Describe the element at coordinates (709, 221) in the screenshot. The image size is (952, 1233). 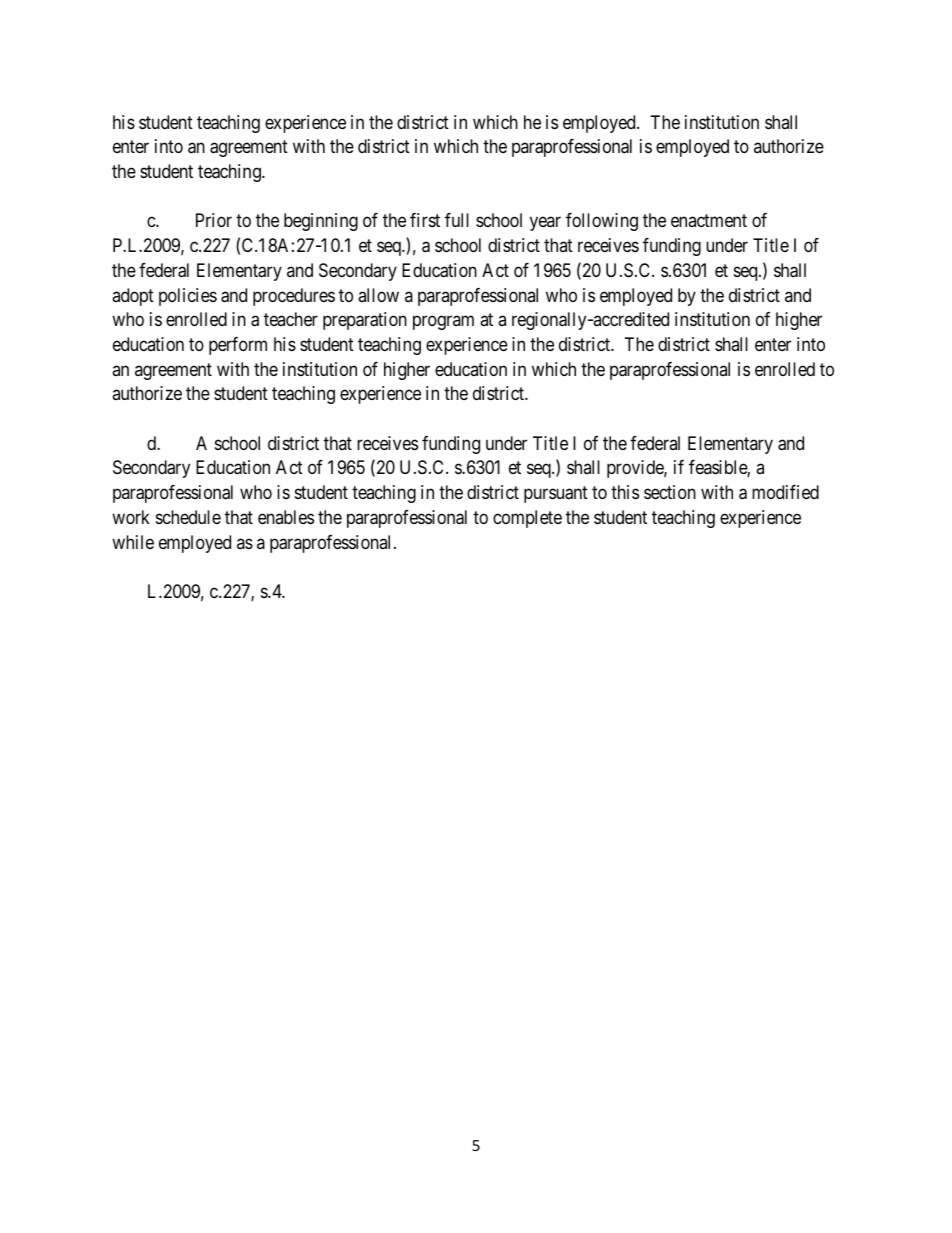
I see `enactment` at that location.
